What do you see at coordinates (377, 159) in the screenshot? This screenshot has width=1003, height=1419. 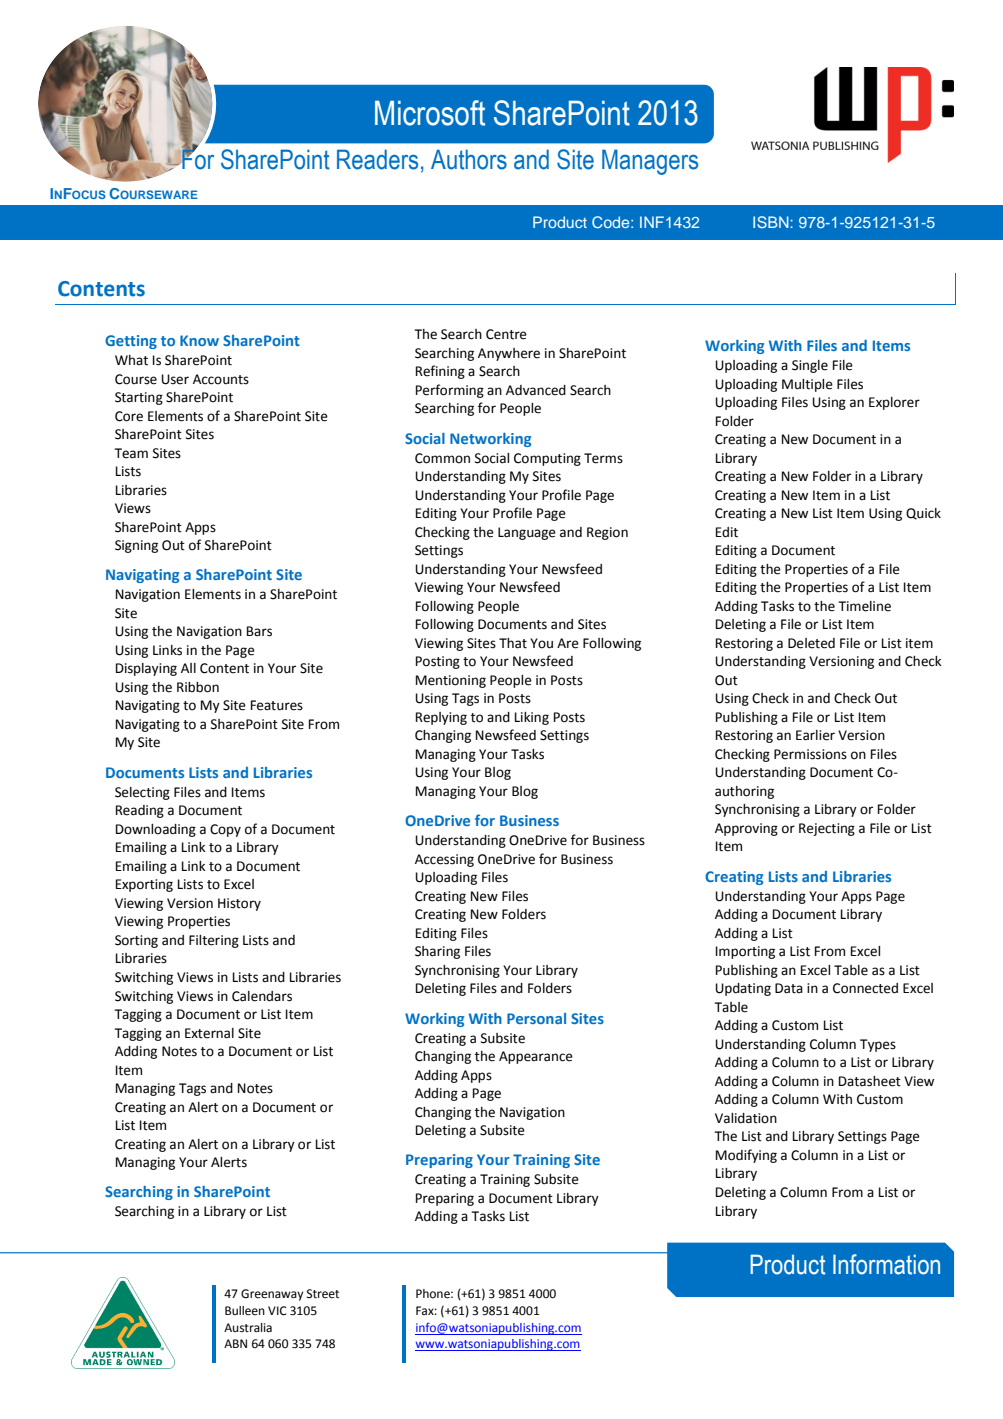 I see `Readers` at bounding box center [377, 159].
